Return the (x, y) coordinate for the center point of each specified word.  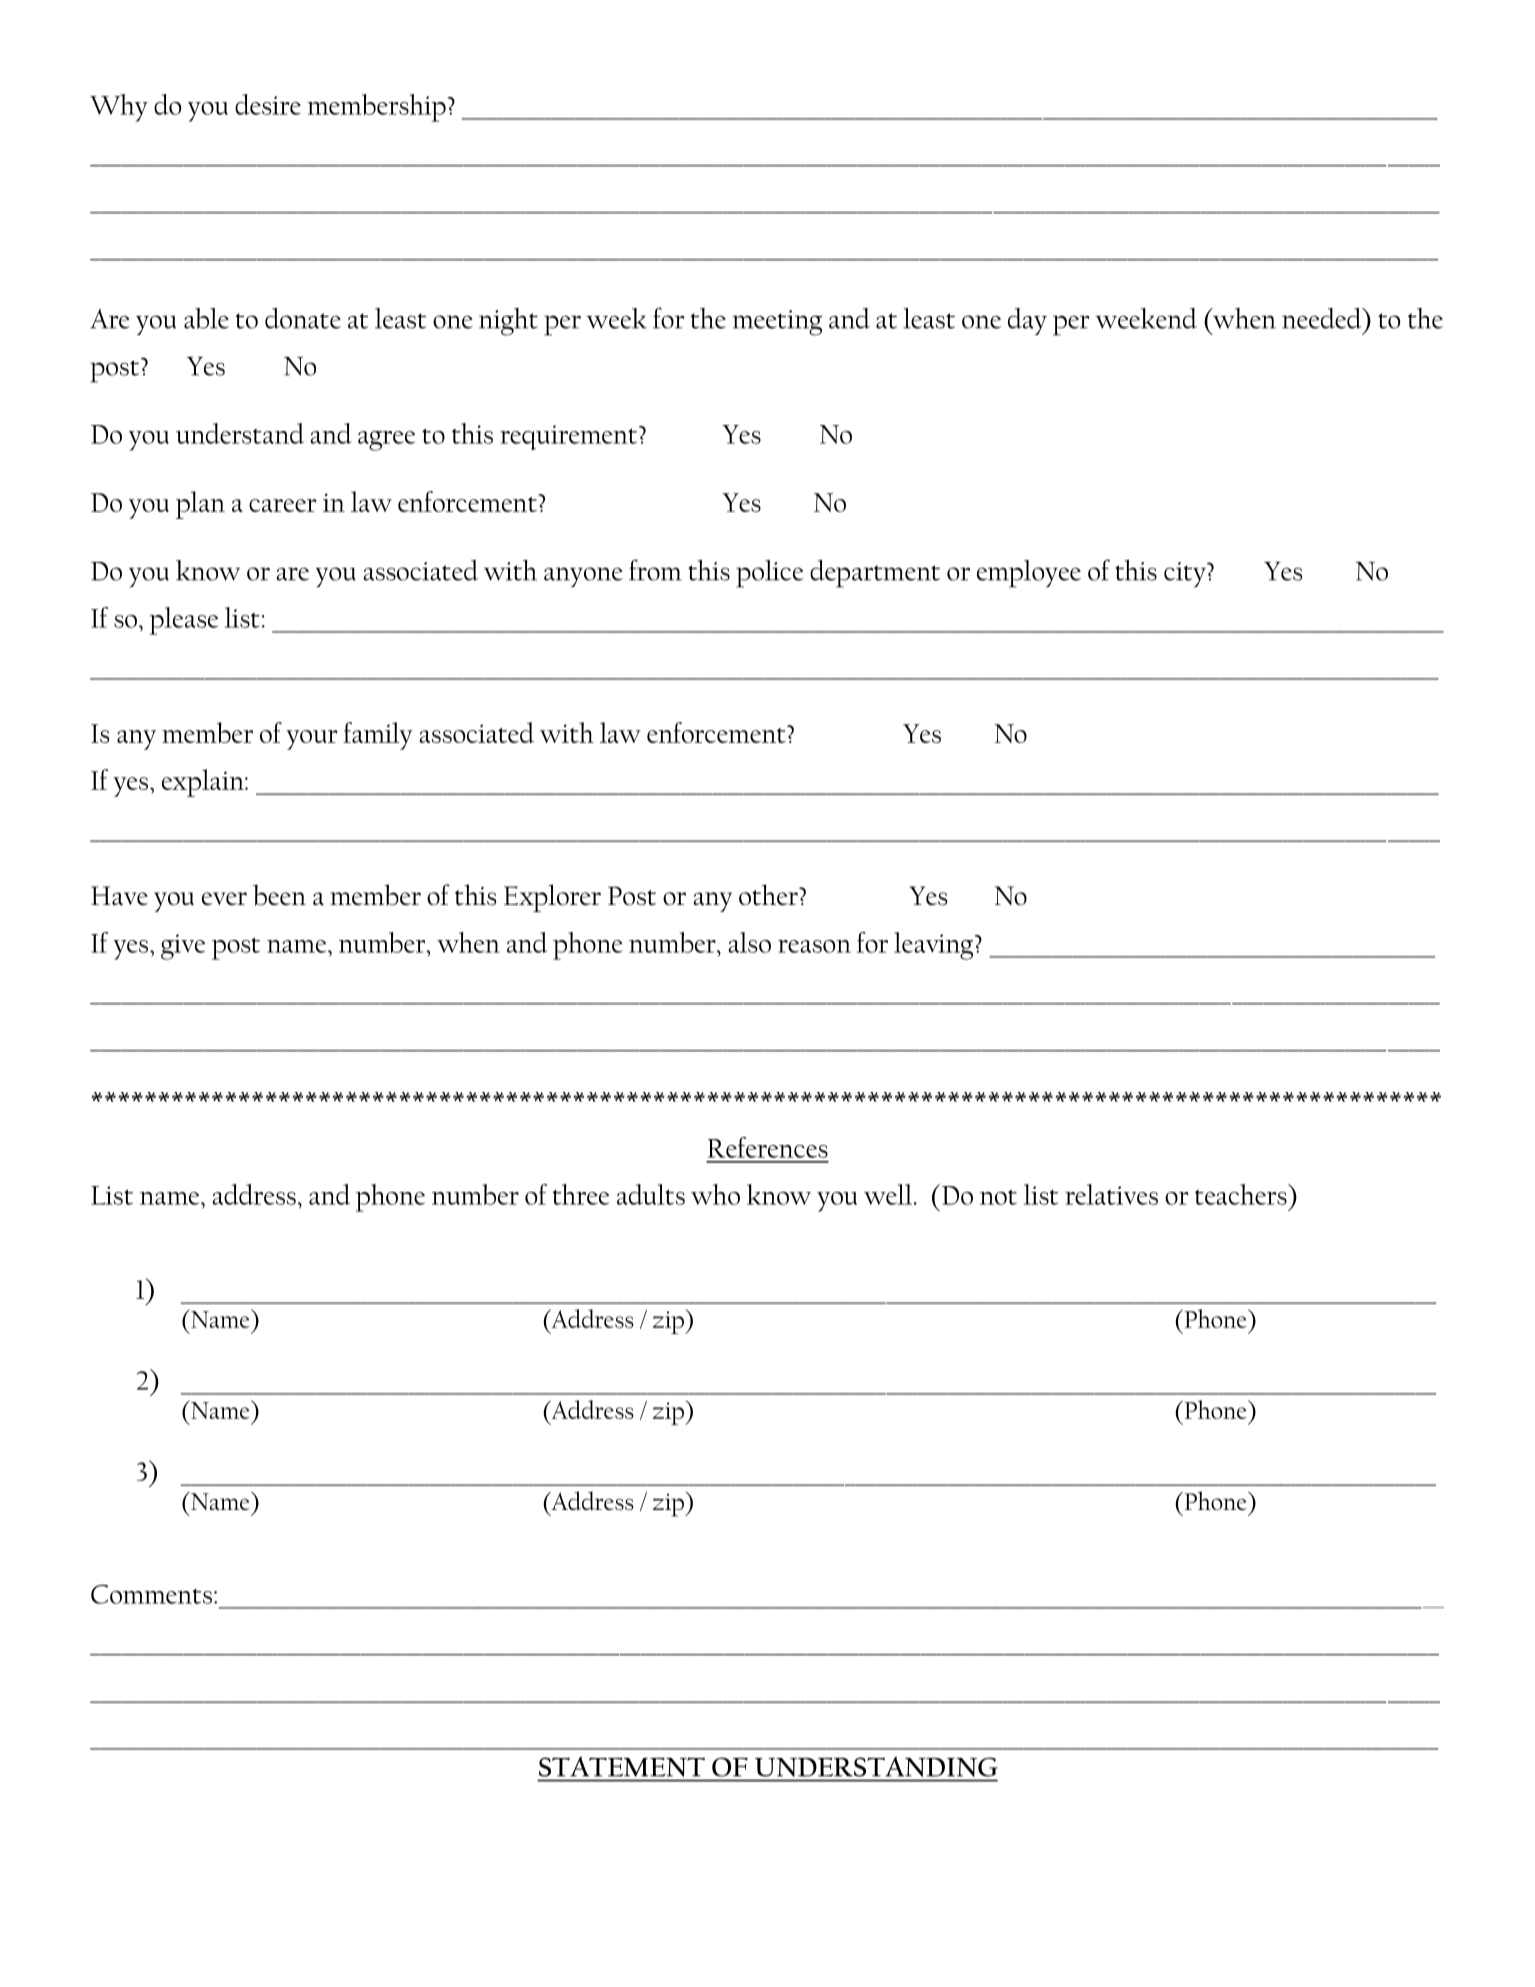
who (715, 1194)
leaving (935, 946)
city (1186, 575)
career (283, 505)
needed (1323, 318)
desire (268, 104)
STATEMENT (622, 1767)
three (581, 1194)
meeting (777, 323)
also (749, 942)
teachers (1242, 1194)
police (769, 574)
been (279, 895)
